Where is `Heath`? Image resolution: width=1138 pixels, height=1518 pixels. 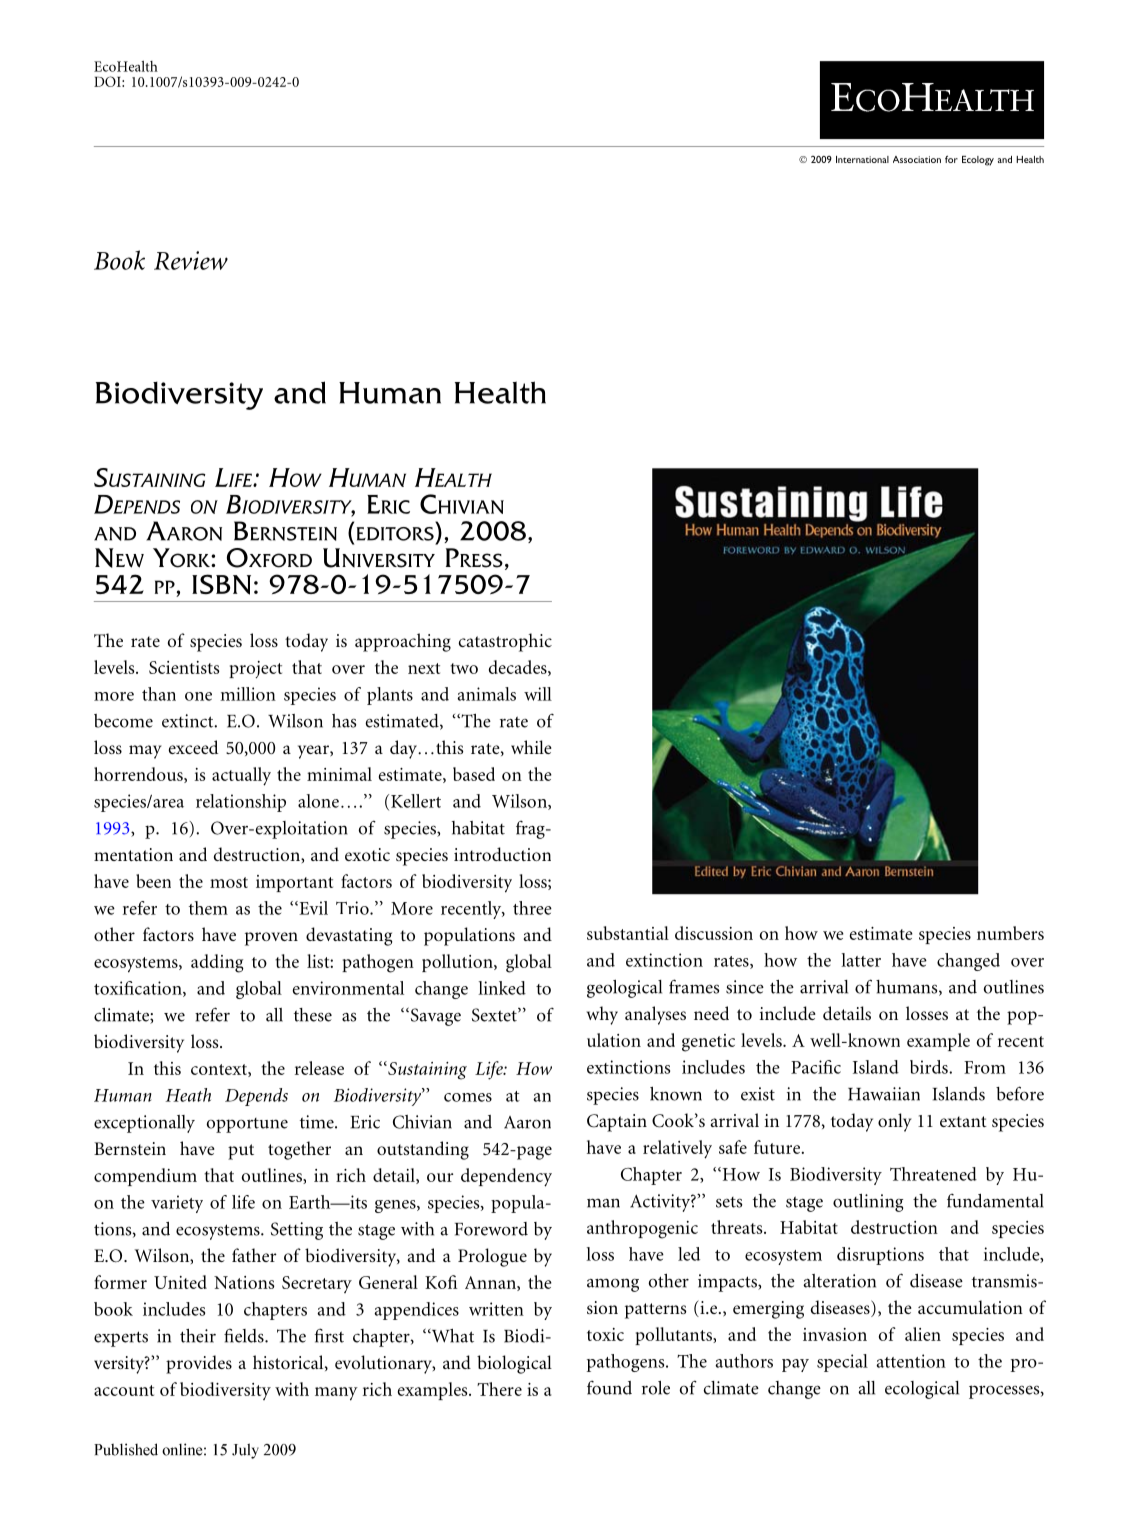 Heath is located at coordinates (188, 1095).
